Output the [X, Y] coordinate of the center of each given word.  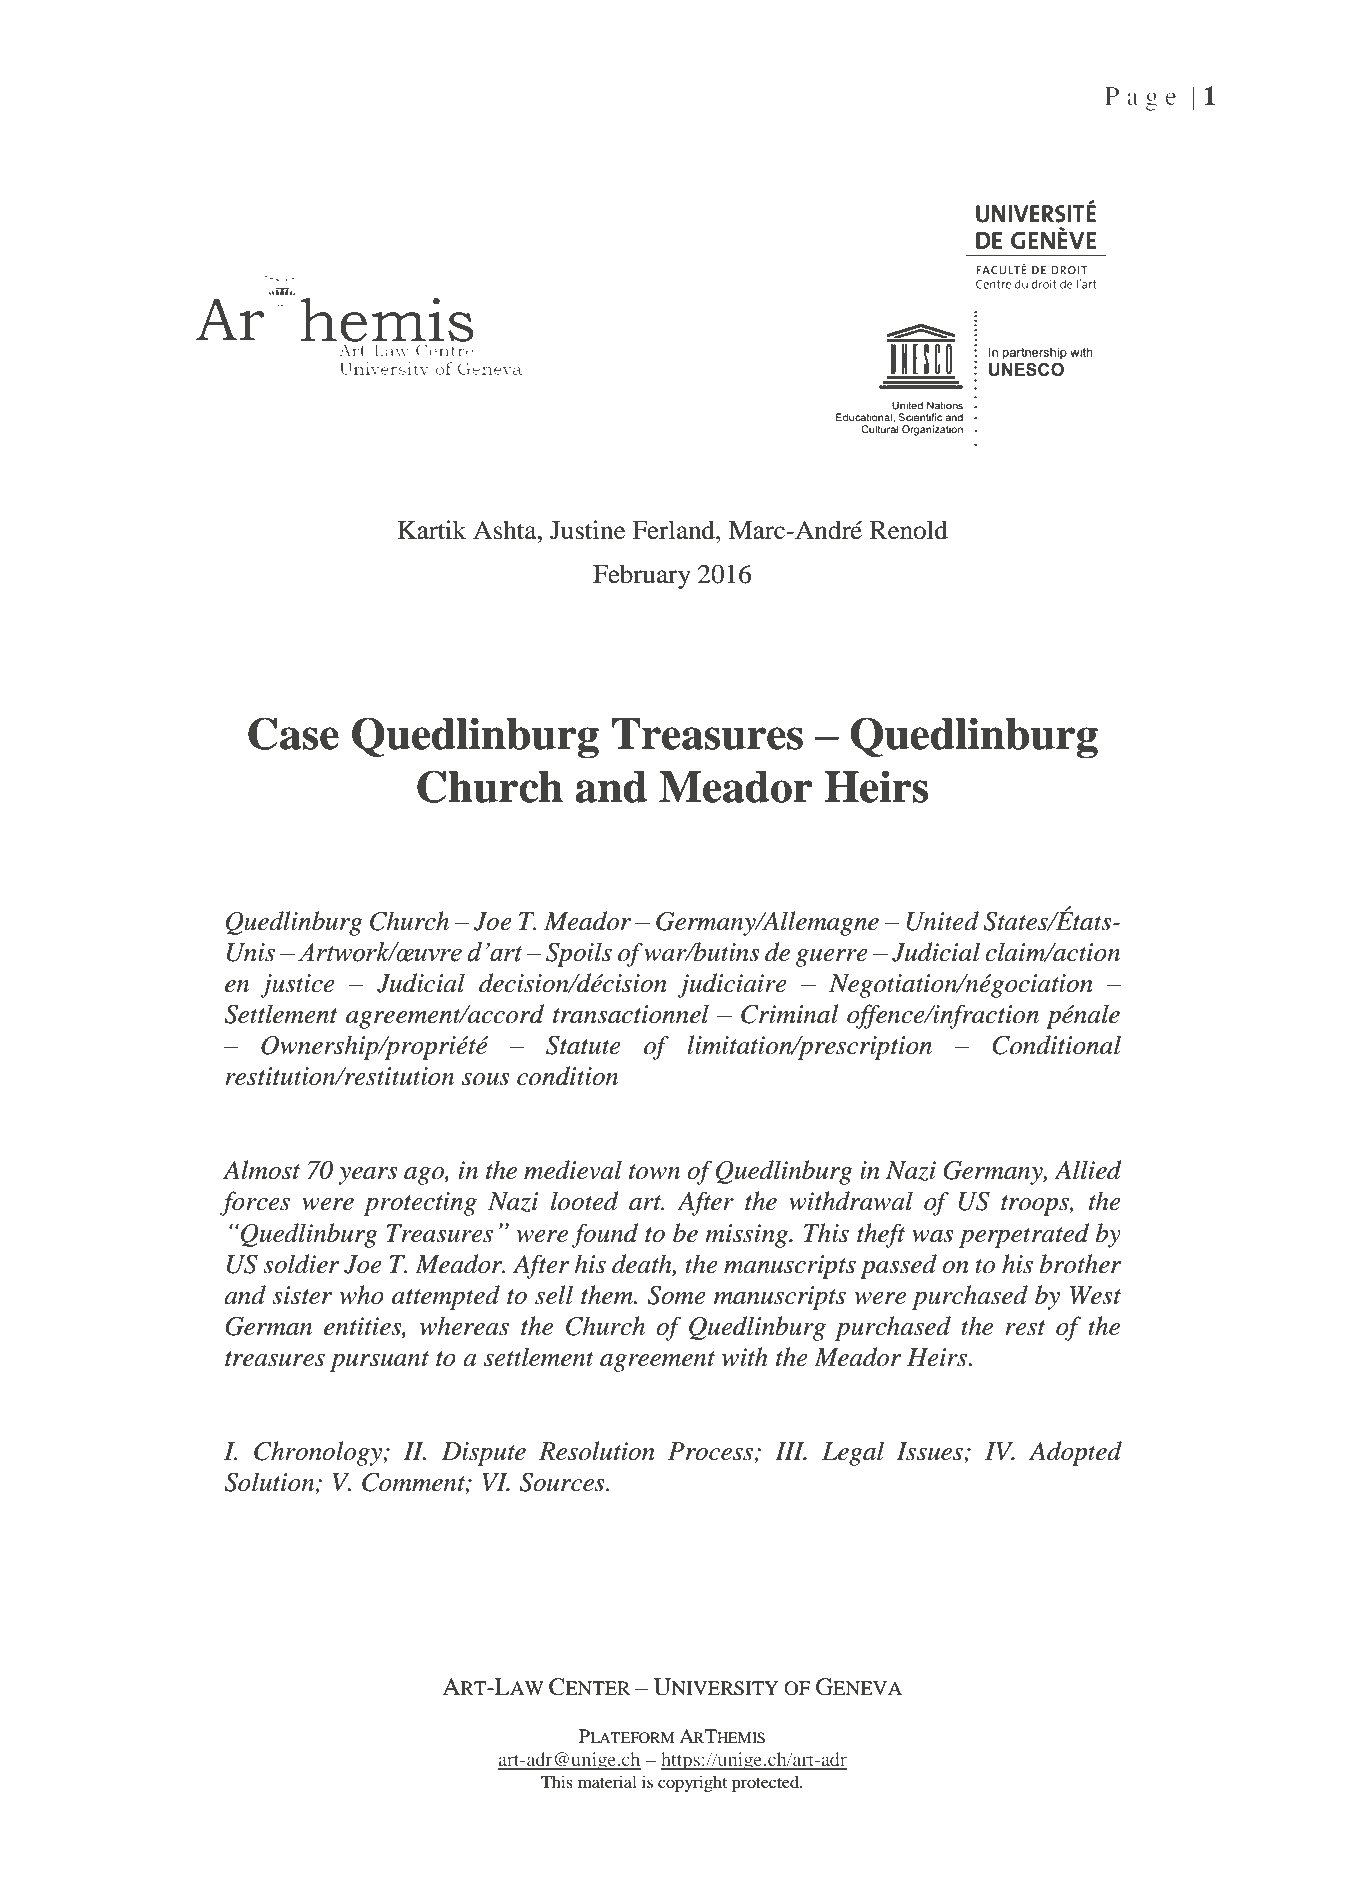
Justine [587, 530]
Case [293, 733]
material [607, 1781]
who [361, 1295]
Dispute [484, 1454]
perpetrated [1024, 1235]
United [942, 921]
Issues [931, 1452]
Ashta [506, 530]
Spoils [579, 954]
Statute [583, 1045]
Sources [563, 1482]
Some [677, 1295]
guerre [831, 958]
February [642, 576]
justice [297, 986]
